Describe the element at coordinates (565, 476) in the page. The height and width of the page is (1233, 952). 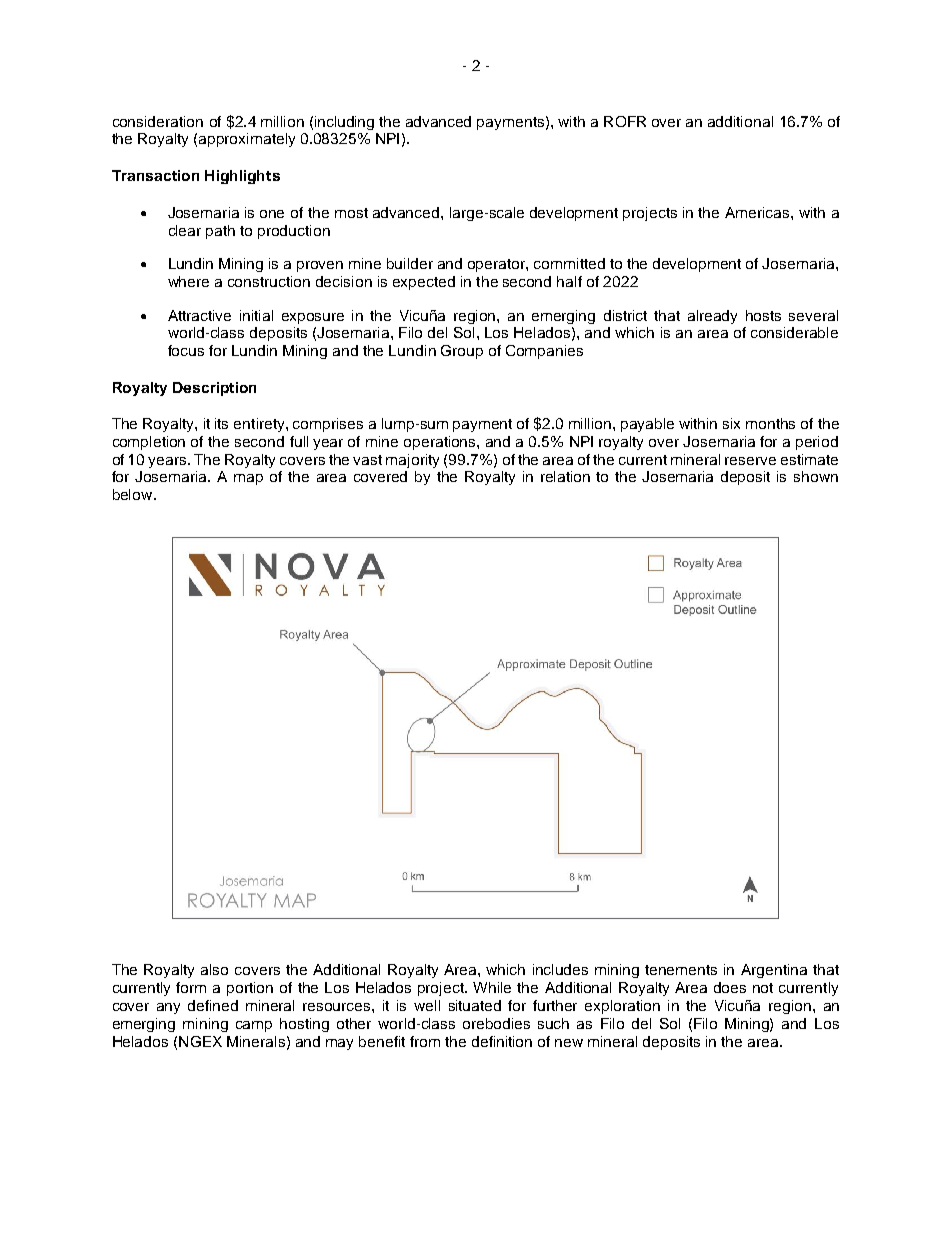
I see `relation` at that location.
